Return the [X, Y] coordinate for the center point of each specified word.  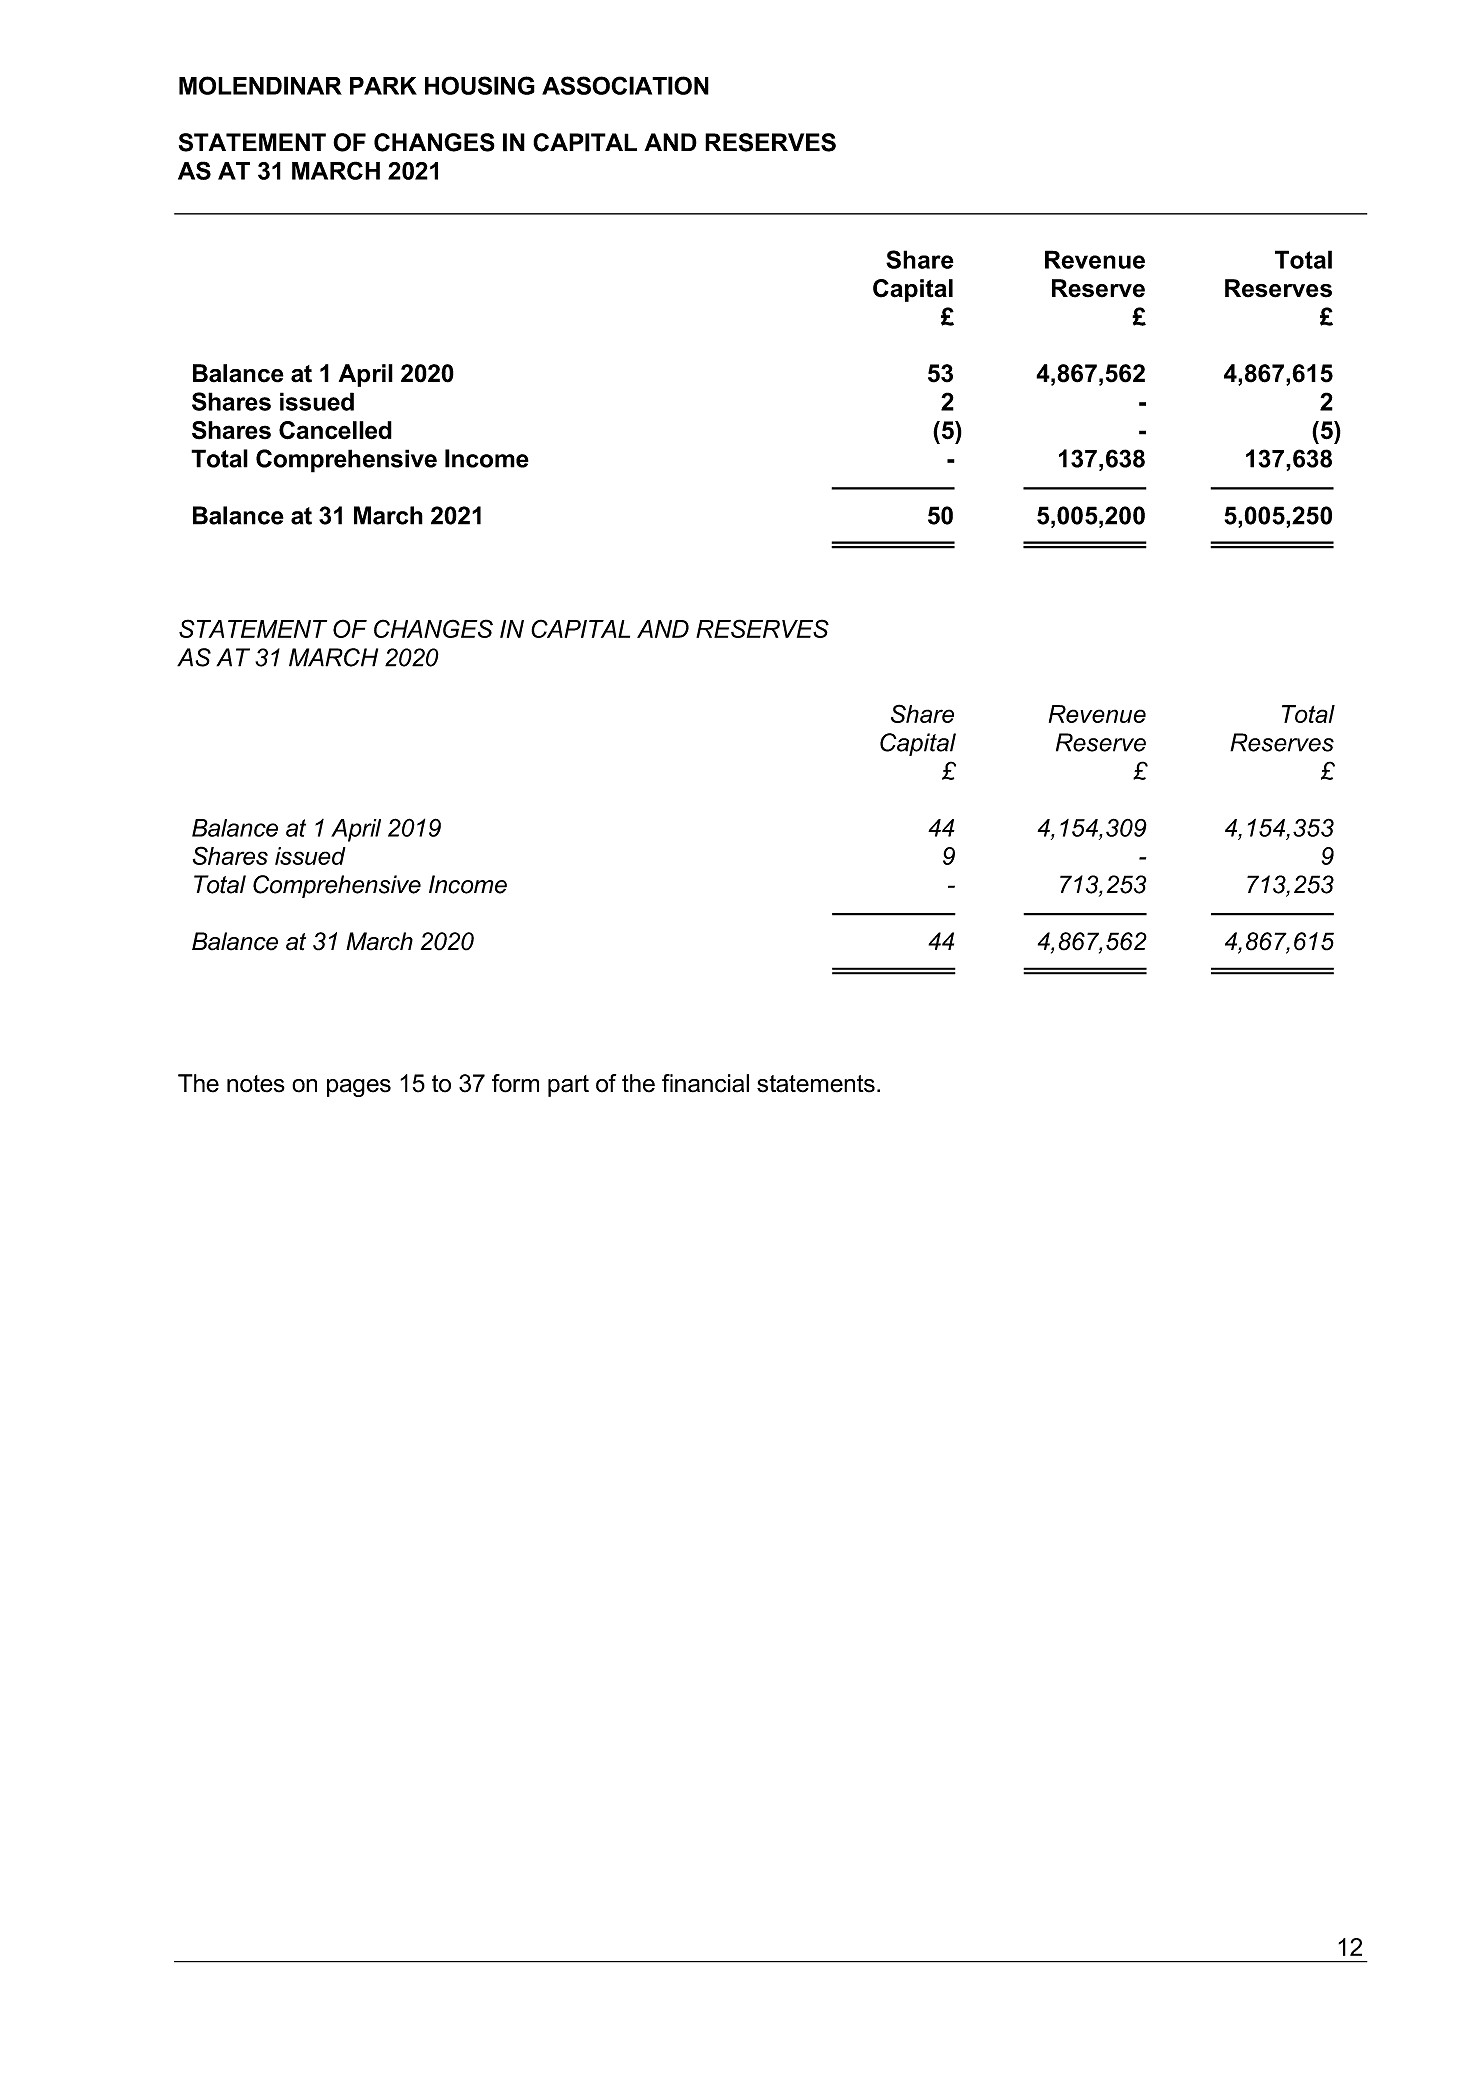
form [515, 1083]
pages [359, 1088]
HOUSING [480, 85]
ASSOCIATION [625, 85]
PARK [383, 86]
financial [705, 1083]
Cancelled [335, 430]
